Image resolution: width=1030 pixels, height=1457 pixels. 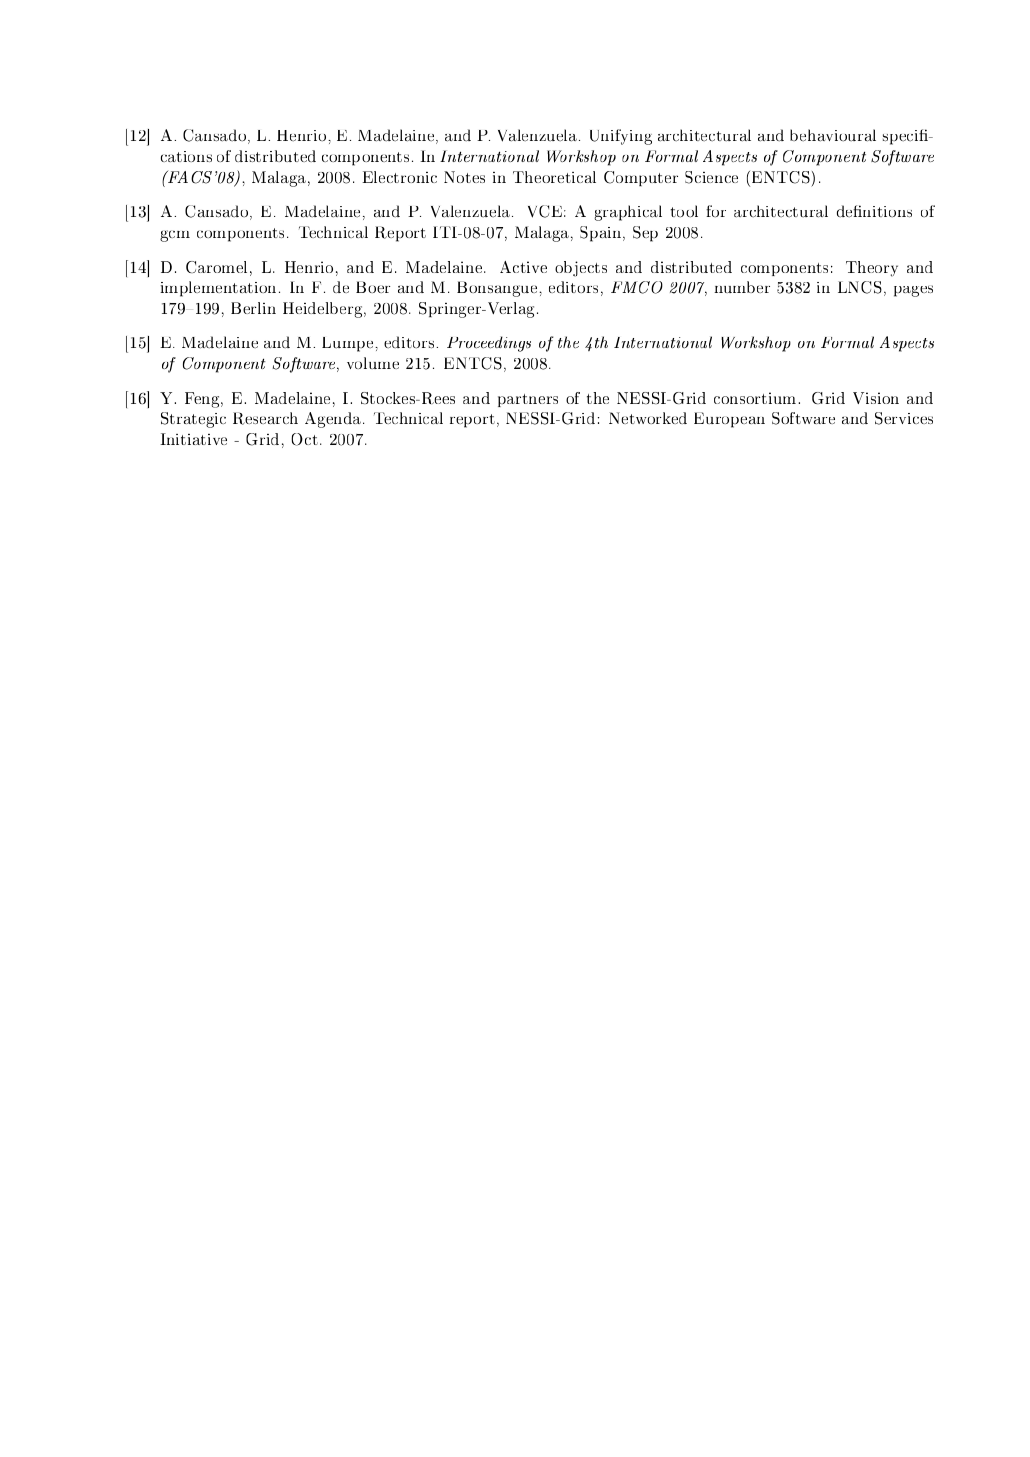 I want to click on cations, so click(x=186, y=156).
